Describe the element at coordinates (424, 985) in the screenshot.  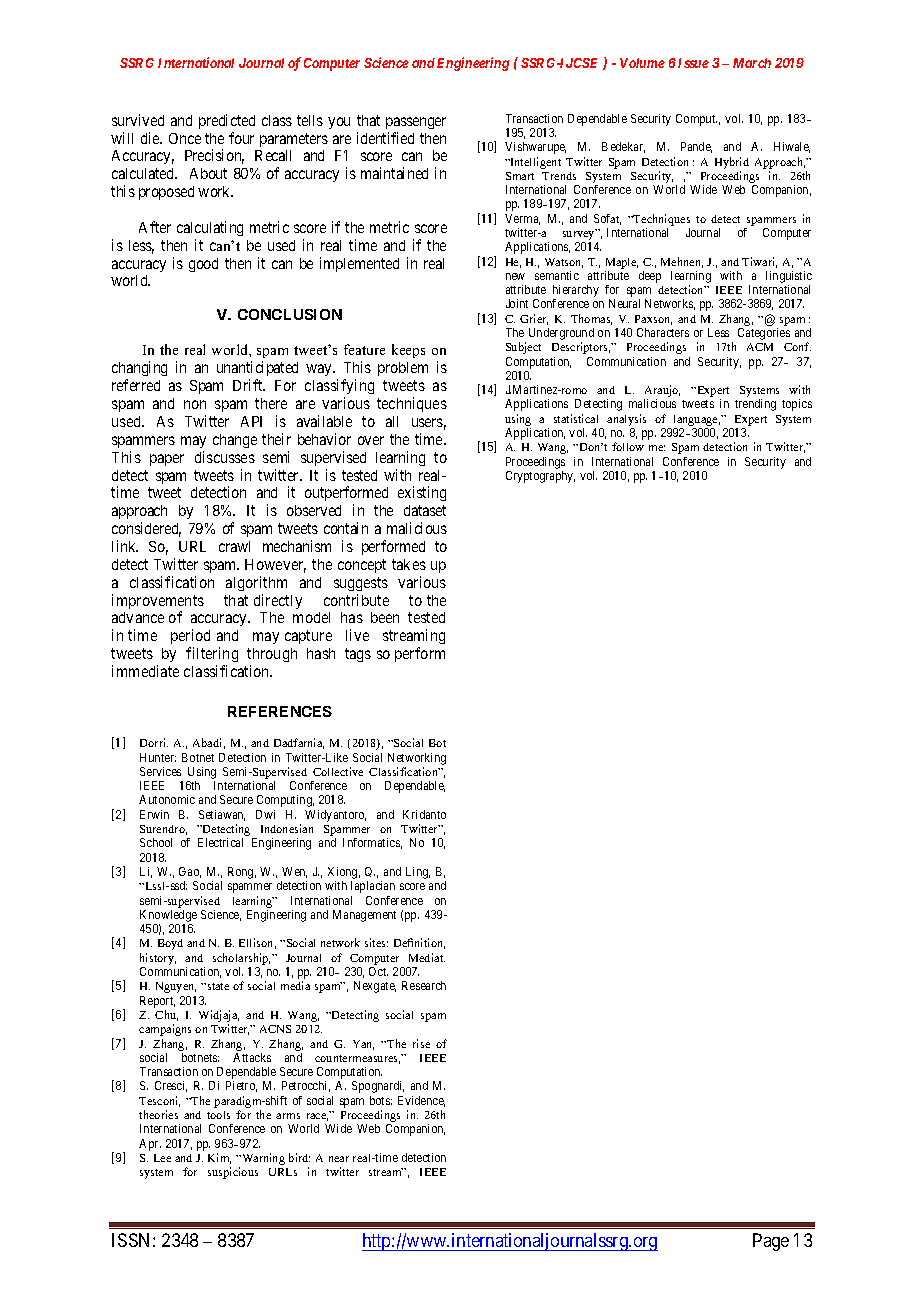
I see `Research` at that location.
